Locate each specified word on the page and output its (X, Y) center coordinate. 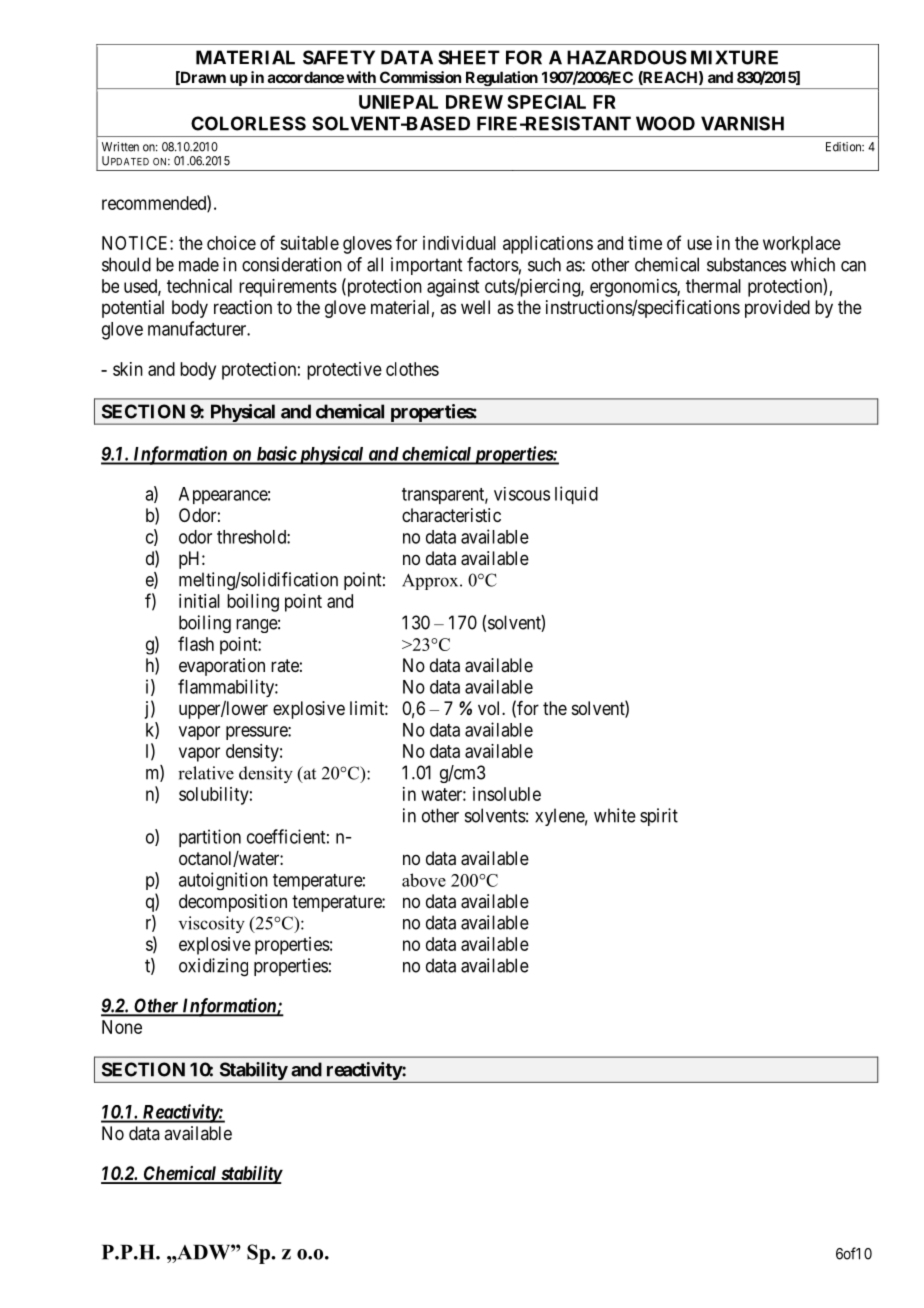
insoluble (507, 794)
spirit (659, 817)
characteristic (451, 515)
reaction (243, 307)
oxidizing (213, 967)
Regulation (501, 80)
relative (206, 773)
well (475, 307)
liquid (576, 495)
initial (199, 601)
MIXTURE (734, 57)
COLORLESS (248, 123)
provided (777, 309)
